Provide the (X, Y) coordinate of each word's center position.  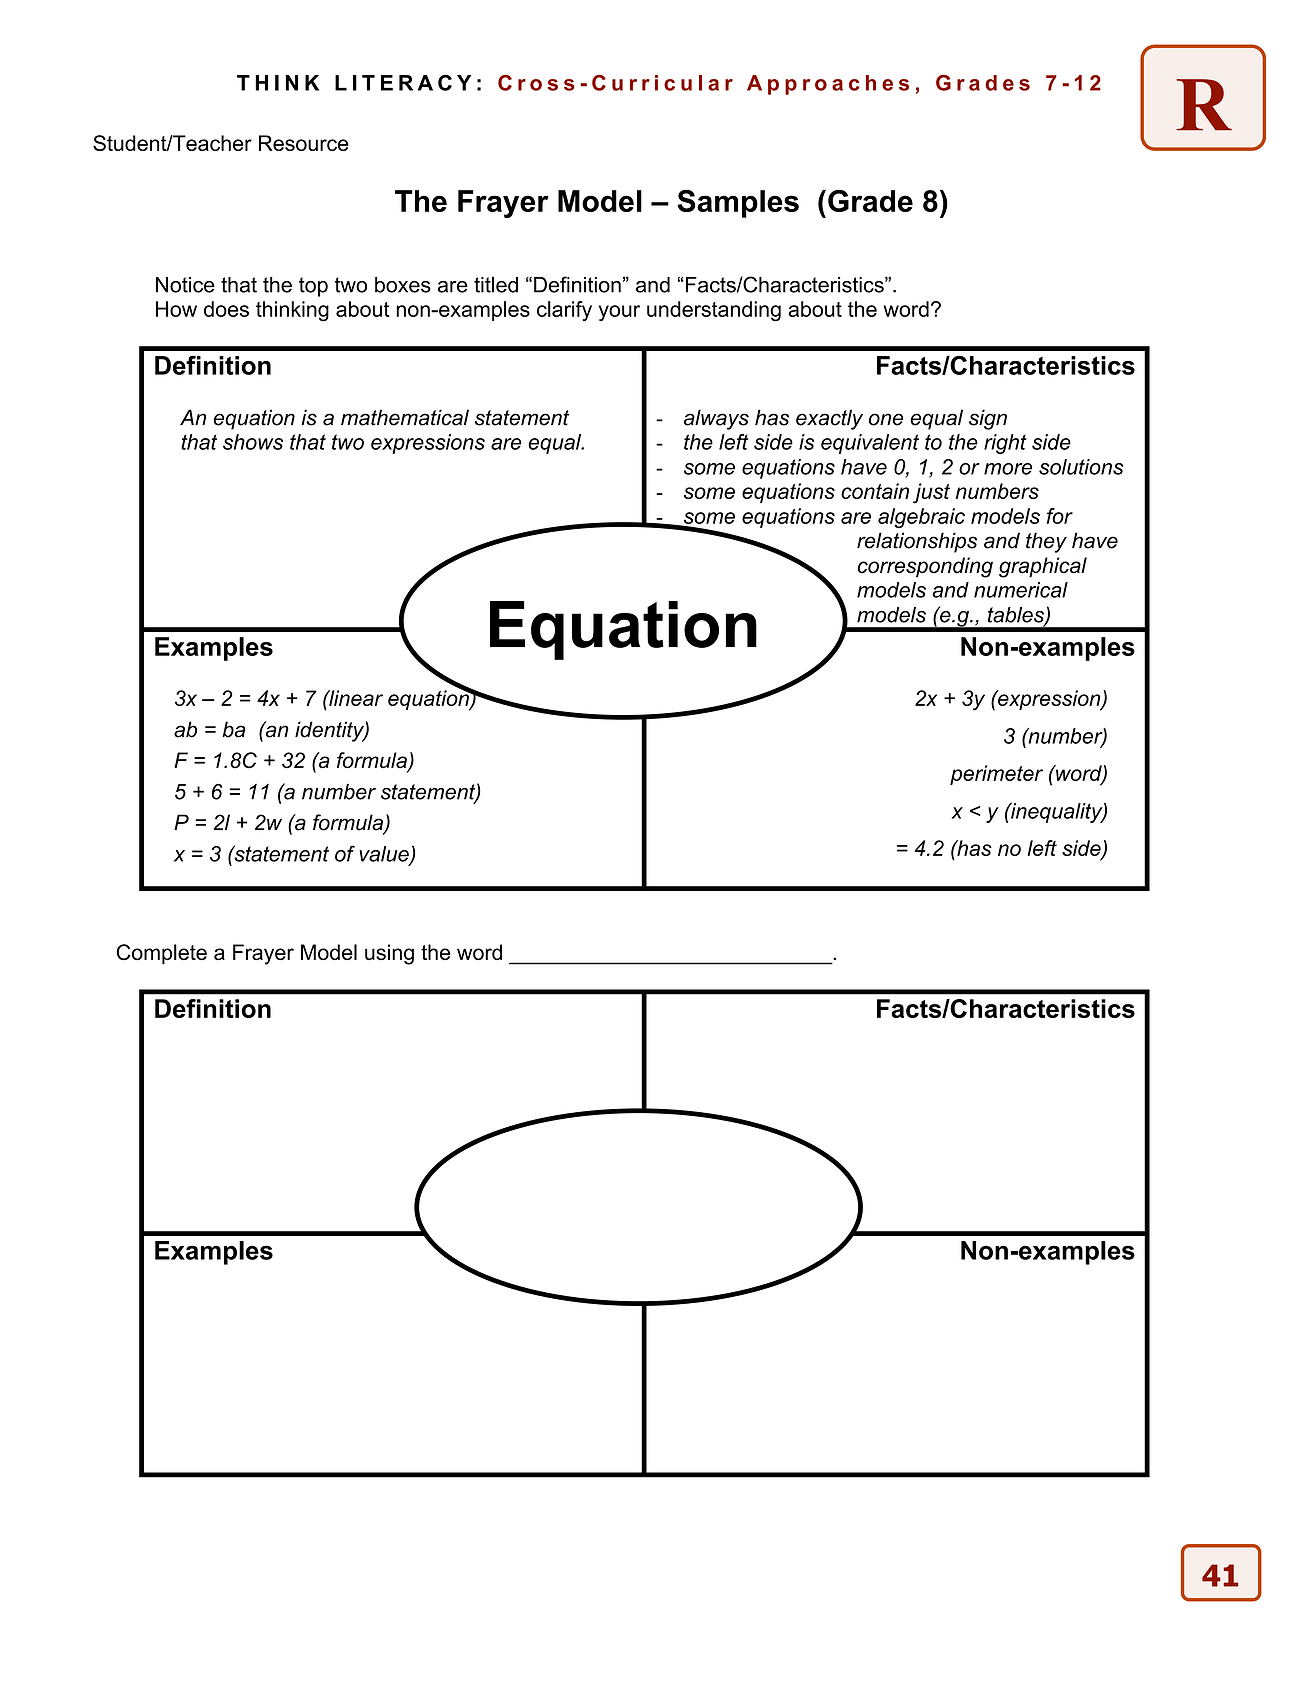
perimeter (996, 775)
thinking (292, 311)
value (385, 855)
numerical (1021, 590)
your (619, 313)
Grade (870, 201)
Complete (162, 954)
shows (253, 442)
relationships (917, 542)
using (389, 954)
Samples (738, 204)
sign (988, 419)
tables (1017, 616)
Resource (304, 143)
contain (875, 491)
